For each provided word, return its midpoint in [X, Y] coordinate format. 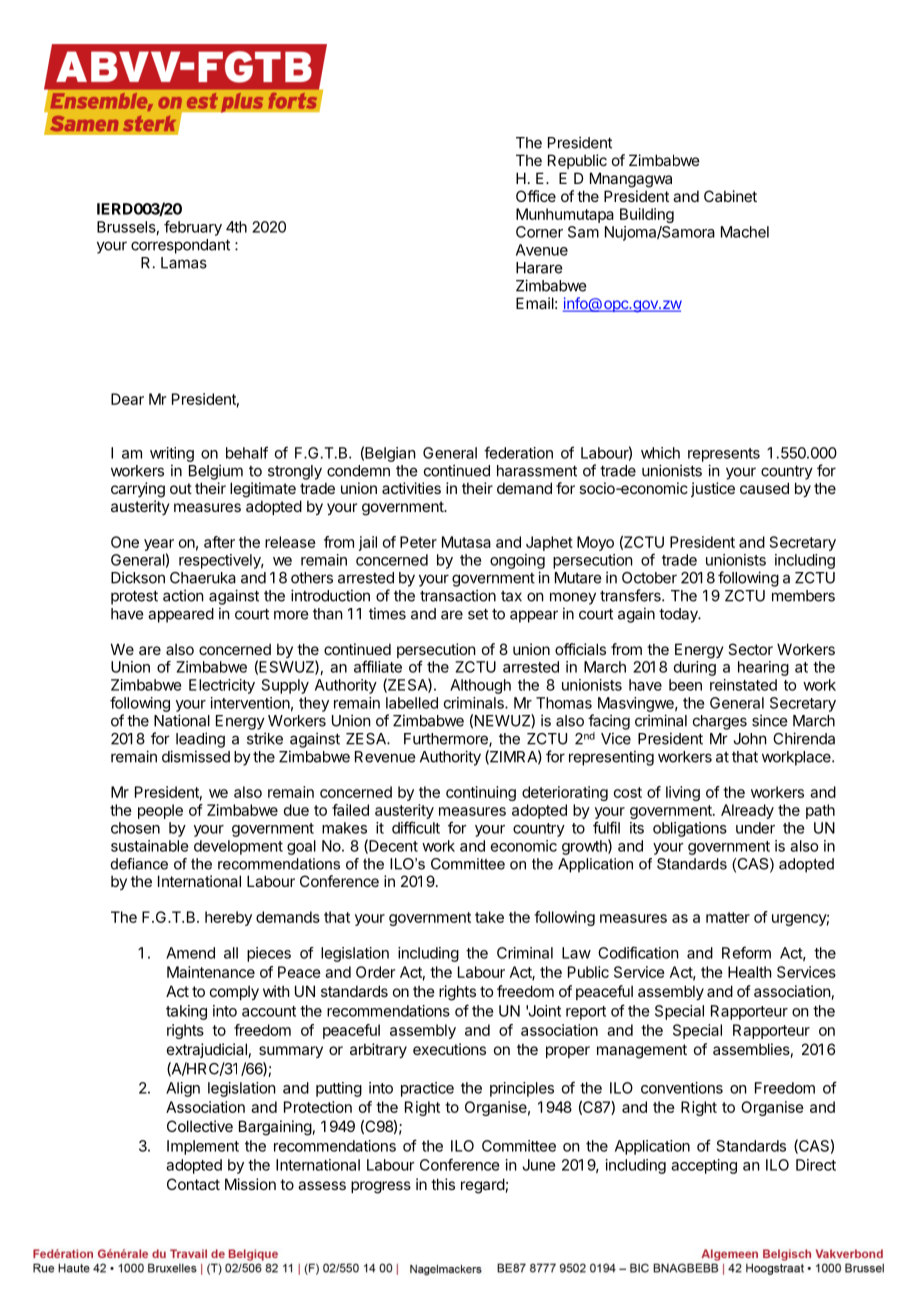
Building [647, 215]
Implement [203, 1147]
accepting [704, 1166]
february [193, 228]
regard [483, 1186]
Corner [539, 232]
